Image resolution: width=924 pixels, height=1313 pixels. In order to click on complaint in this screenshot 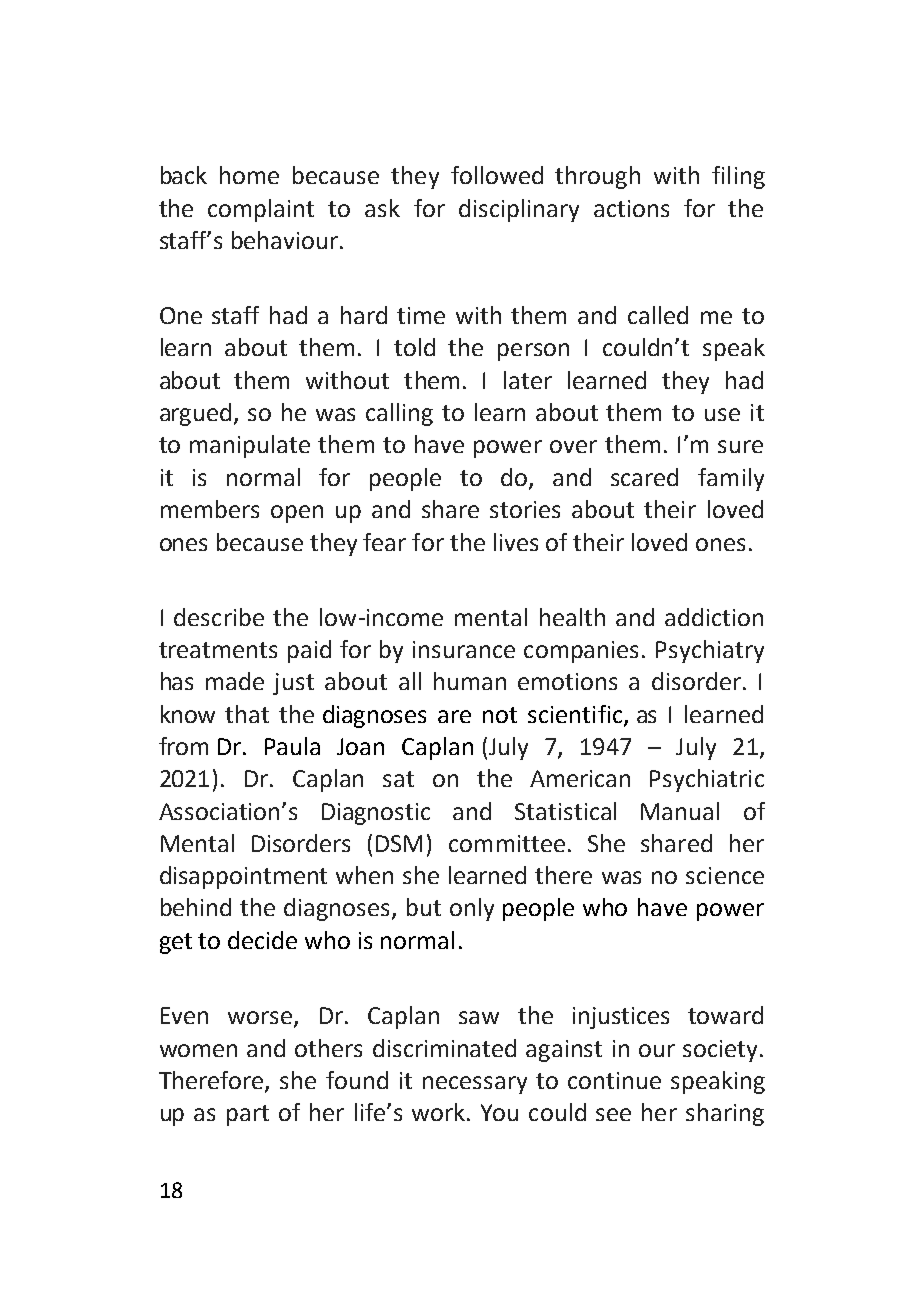, I will do `click(261, 210)`.
